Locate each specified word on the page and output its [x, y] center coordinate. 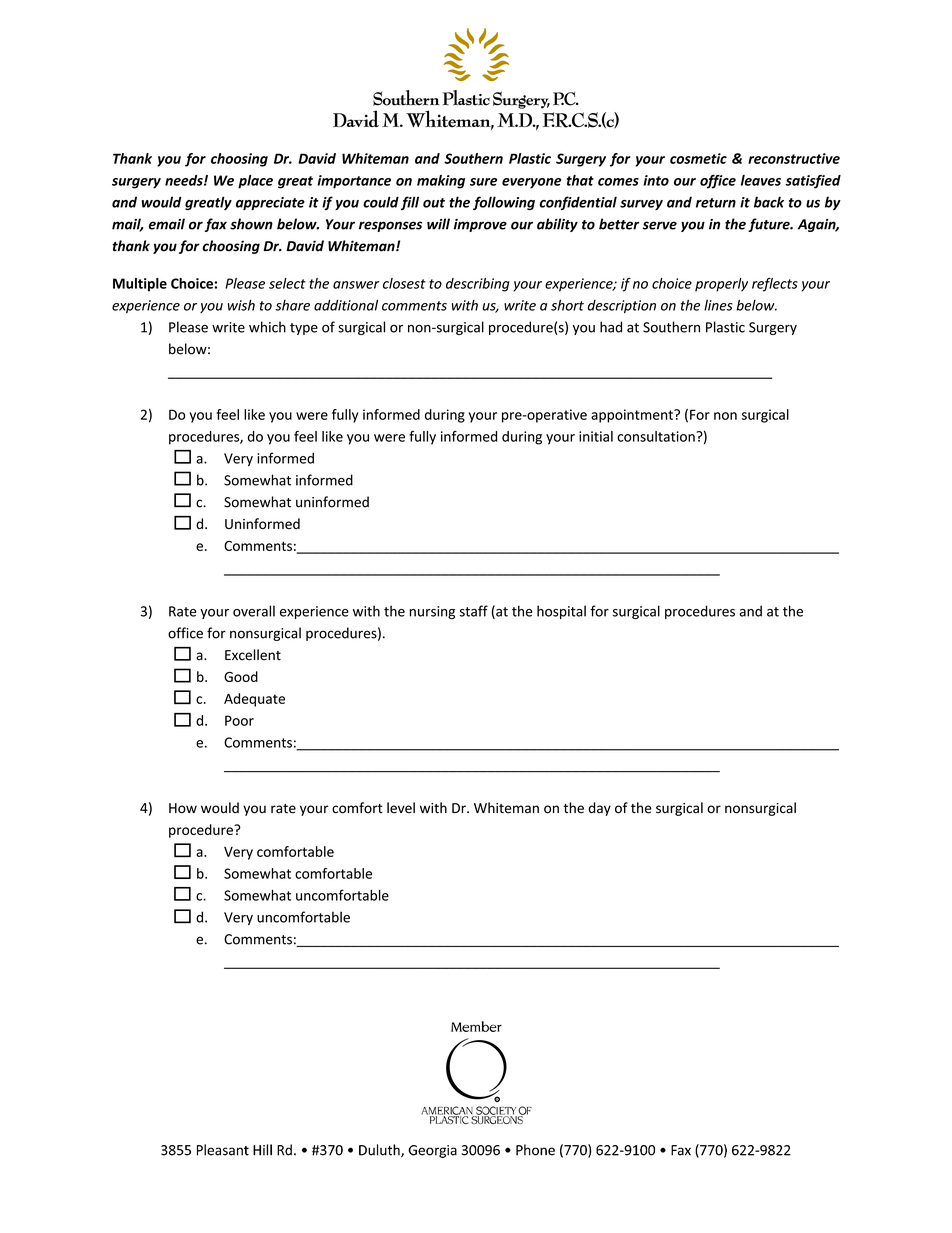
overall [254, 611]
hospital [561, 612]
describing [478, 285]
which [267, 327]
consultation [657, 436]
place [255, 182]
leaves [761, 180]
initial [596, 436]
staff [474, 611]
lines [718, 305]
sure [483, 182]
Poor [239, 720]
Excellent [253, 655]
